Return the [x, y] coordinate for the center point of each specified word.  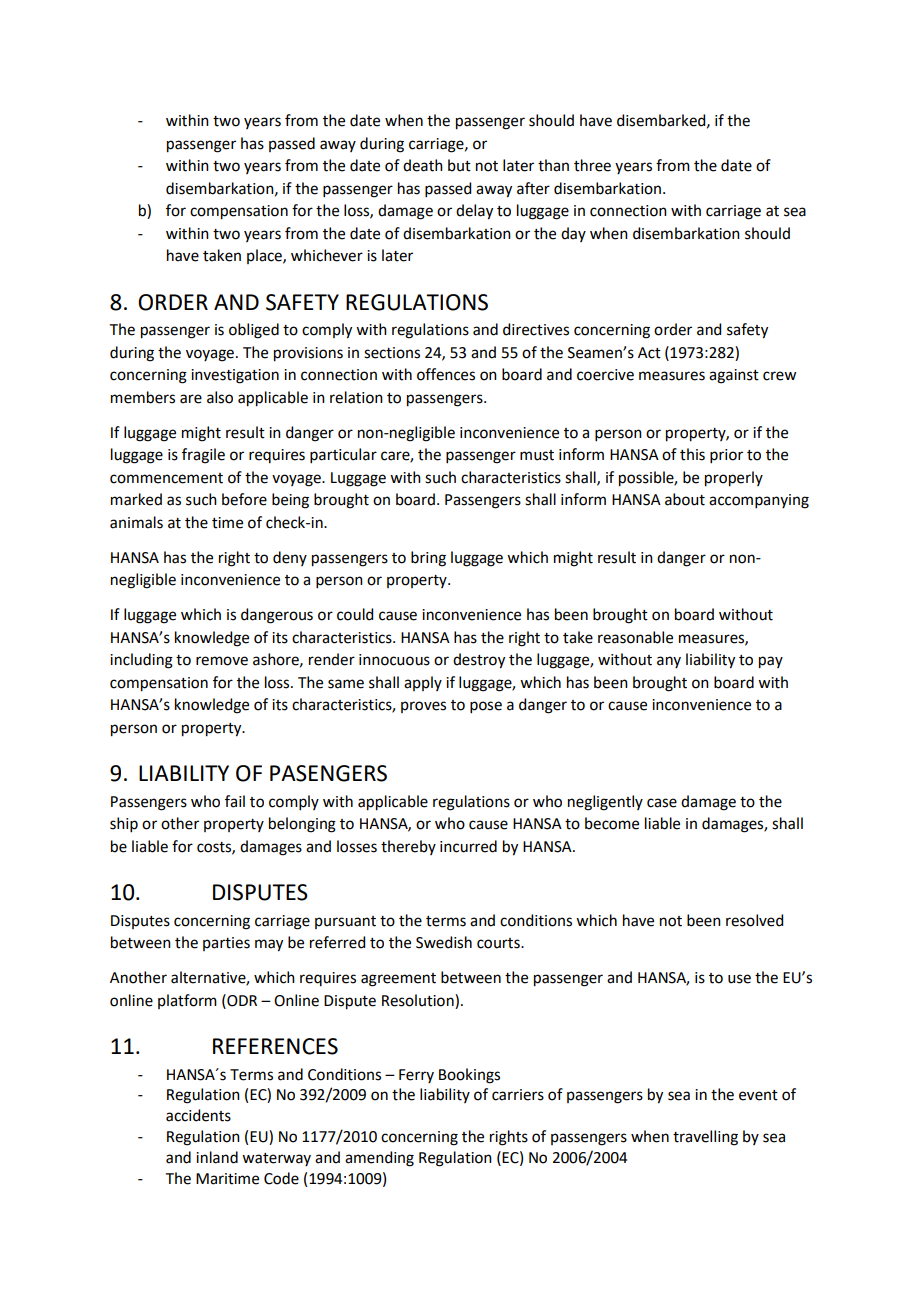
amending [379, 1159]
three [592, 165]
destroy [479, 661]
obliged [254, 331]
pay [771, 662]
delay [474, 212]
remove [222, 661]
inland [217, 1157]
